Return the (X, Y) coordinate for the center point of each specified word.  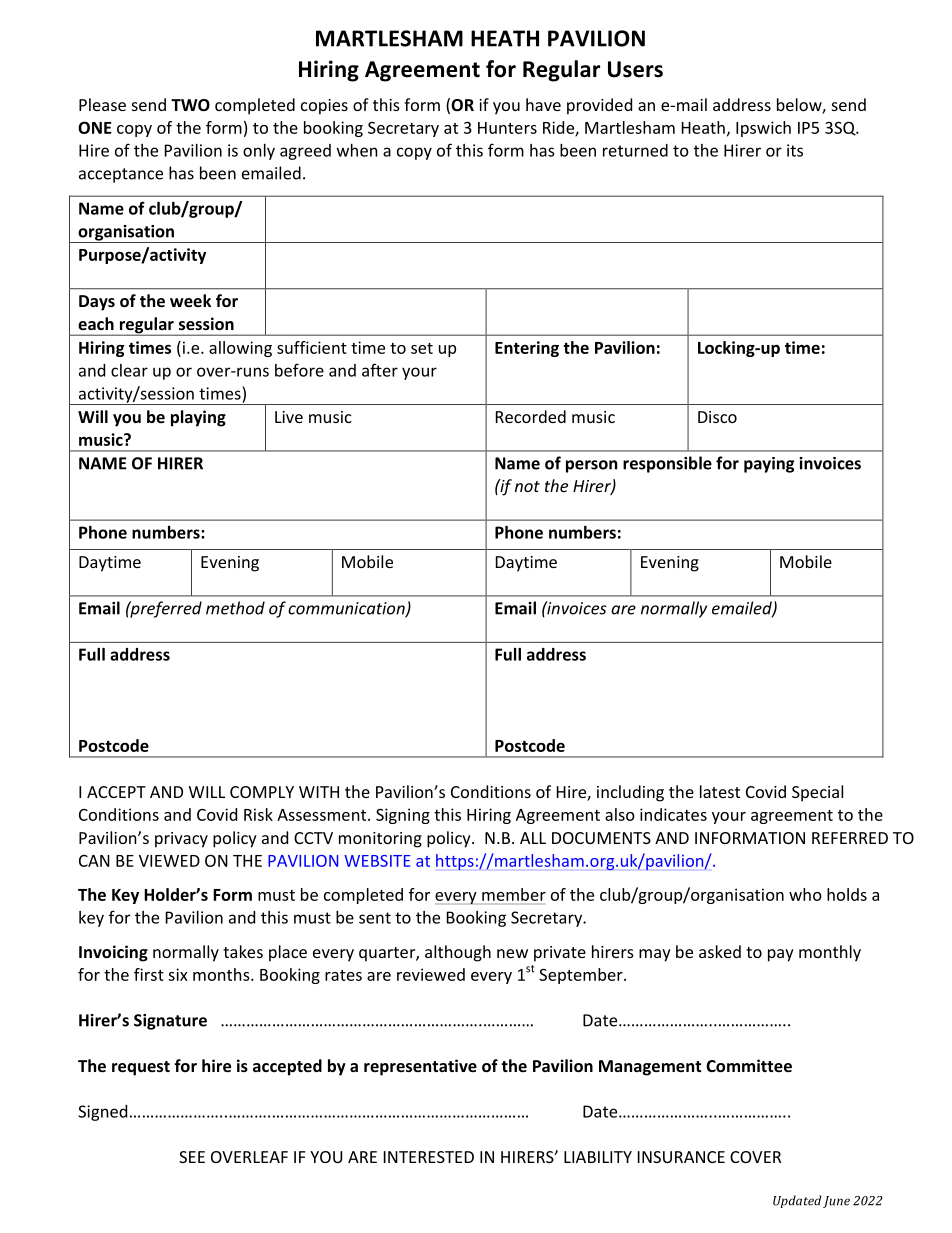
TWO (190, 105)
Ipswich (763, 129)
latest (720, 791)
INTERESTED (429, 1157)
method (235, 608)
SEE (192, 1157)
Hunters (507, 128)
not (527, 486)
